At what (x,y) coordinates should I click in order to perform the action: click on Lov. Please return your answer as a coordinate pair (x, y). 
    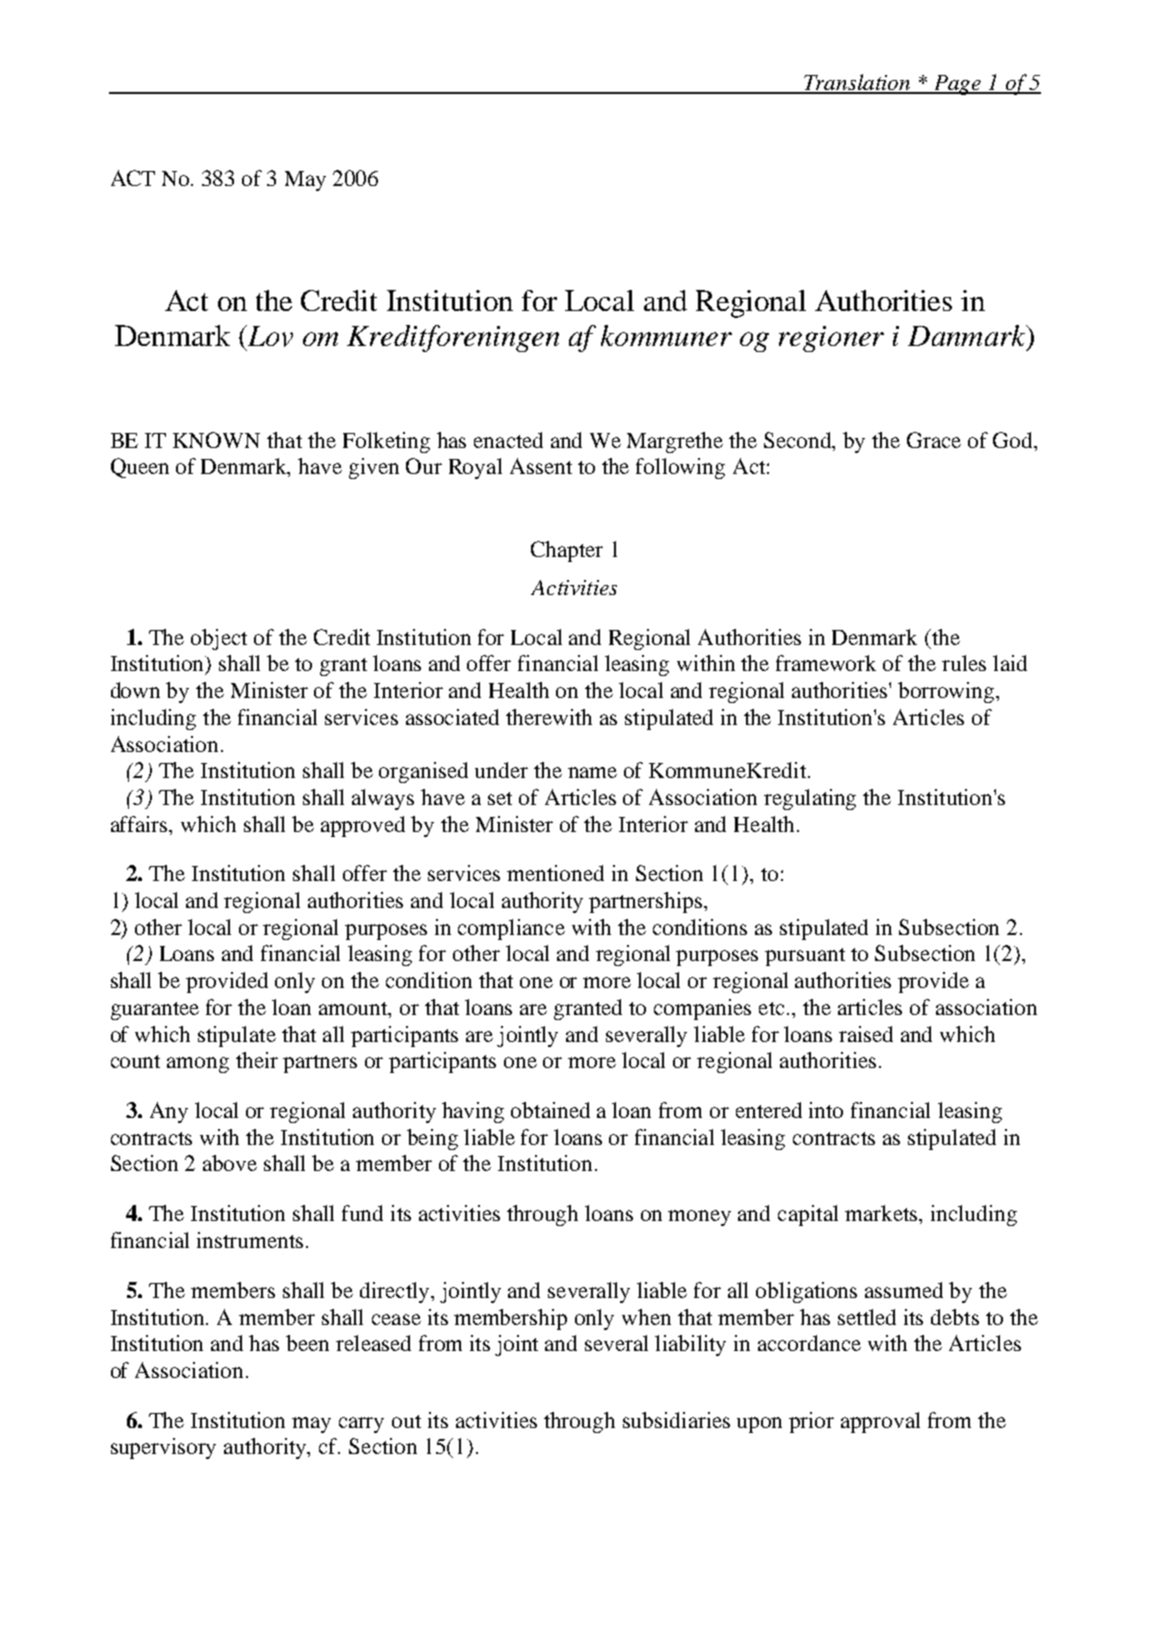
    Looking at the image, I should click on (269, 336).
